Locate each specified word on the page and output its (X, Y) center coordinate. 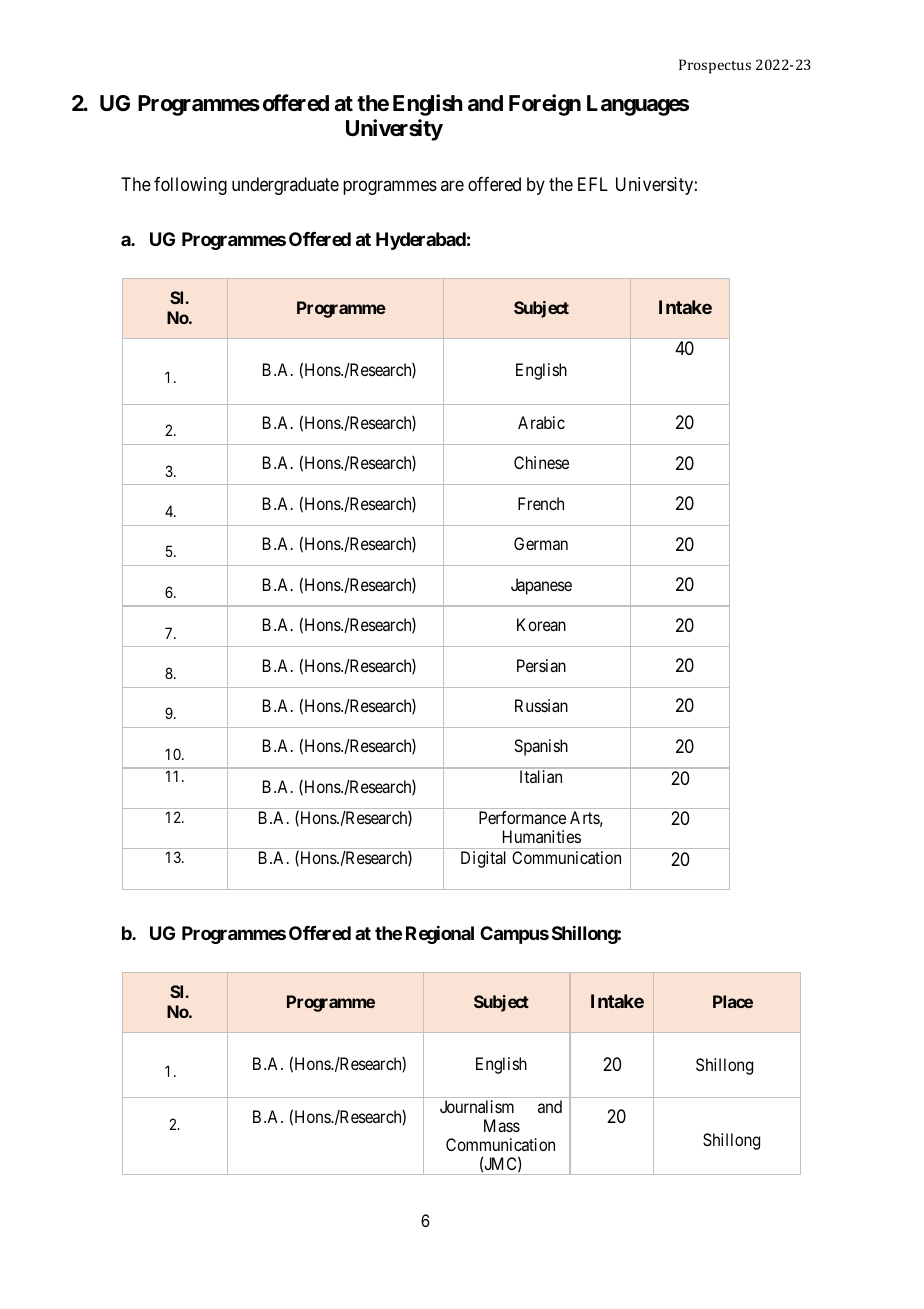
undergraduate (285, 186)
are (452, 185)
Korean (541, 624)
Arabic (541, 422)
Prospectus (715, 66)
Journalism (477, 1106)
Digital (483, 859)
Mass (502, 1125)
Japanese (541, 586)
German (541, 543)
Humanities (542, 836)
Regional (440, 934)
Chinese (541, 462)
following (190, 186)
